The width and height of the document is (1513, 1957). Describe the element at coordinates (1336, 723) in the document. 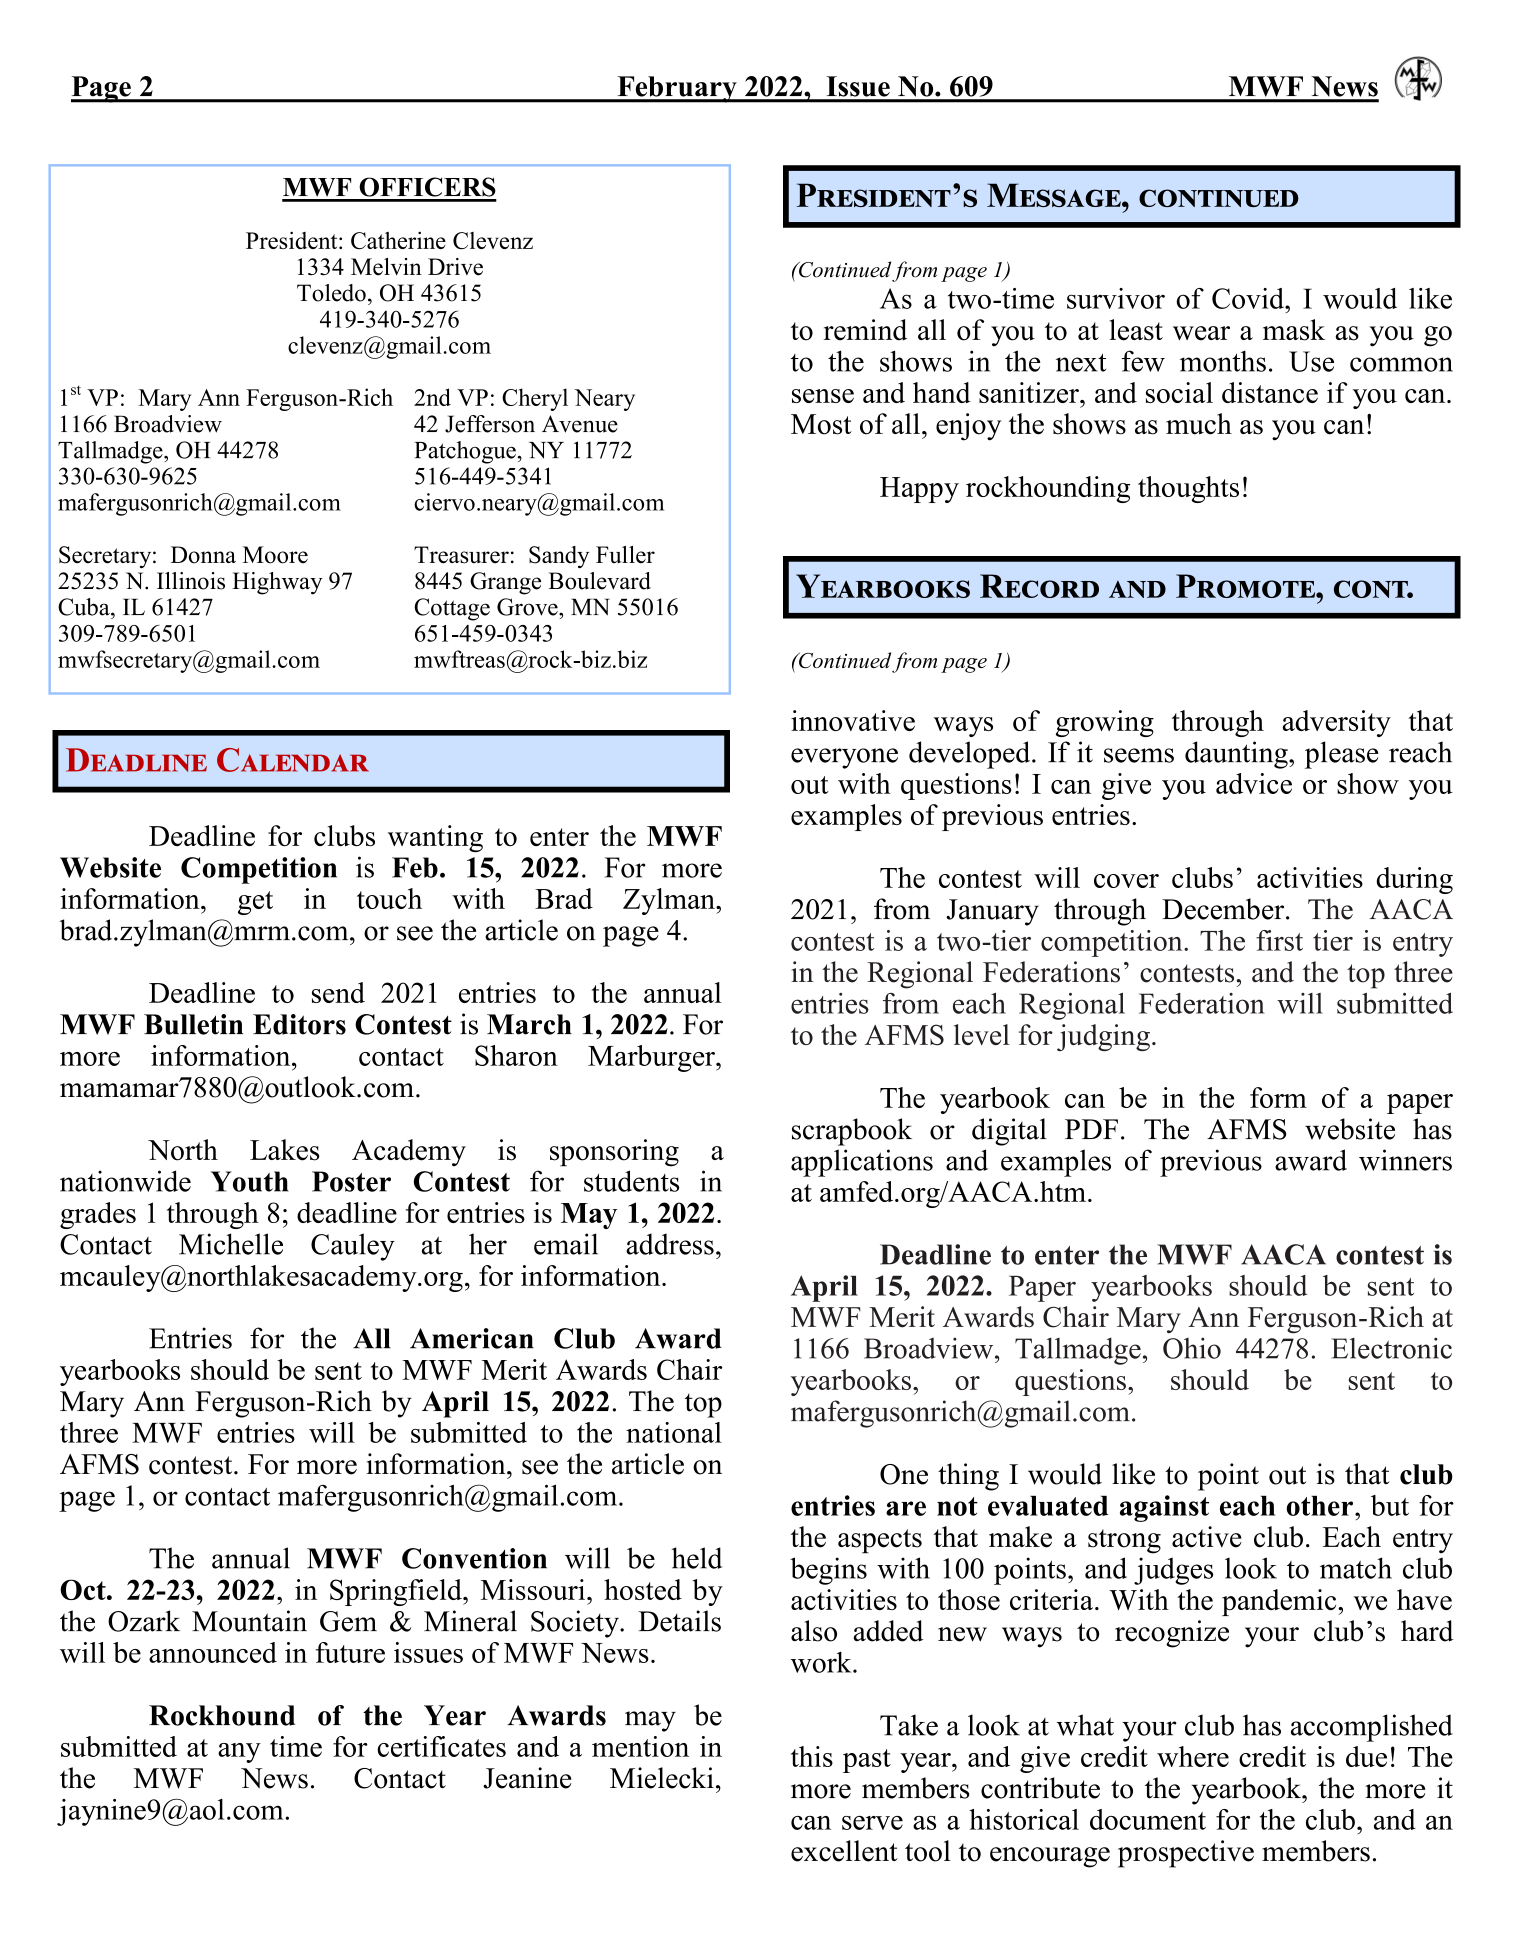

I see `adversity` at that location.
